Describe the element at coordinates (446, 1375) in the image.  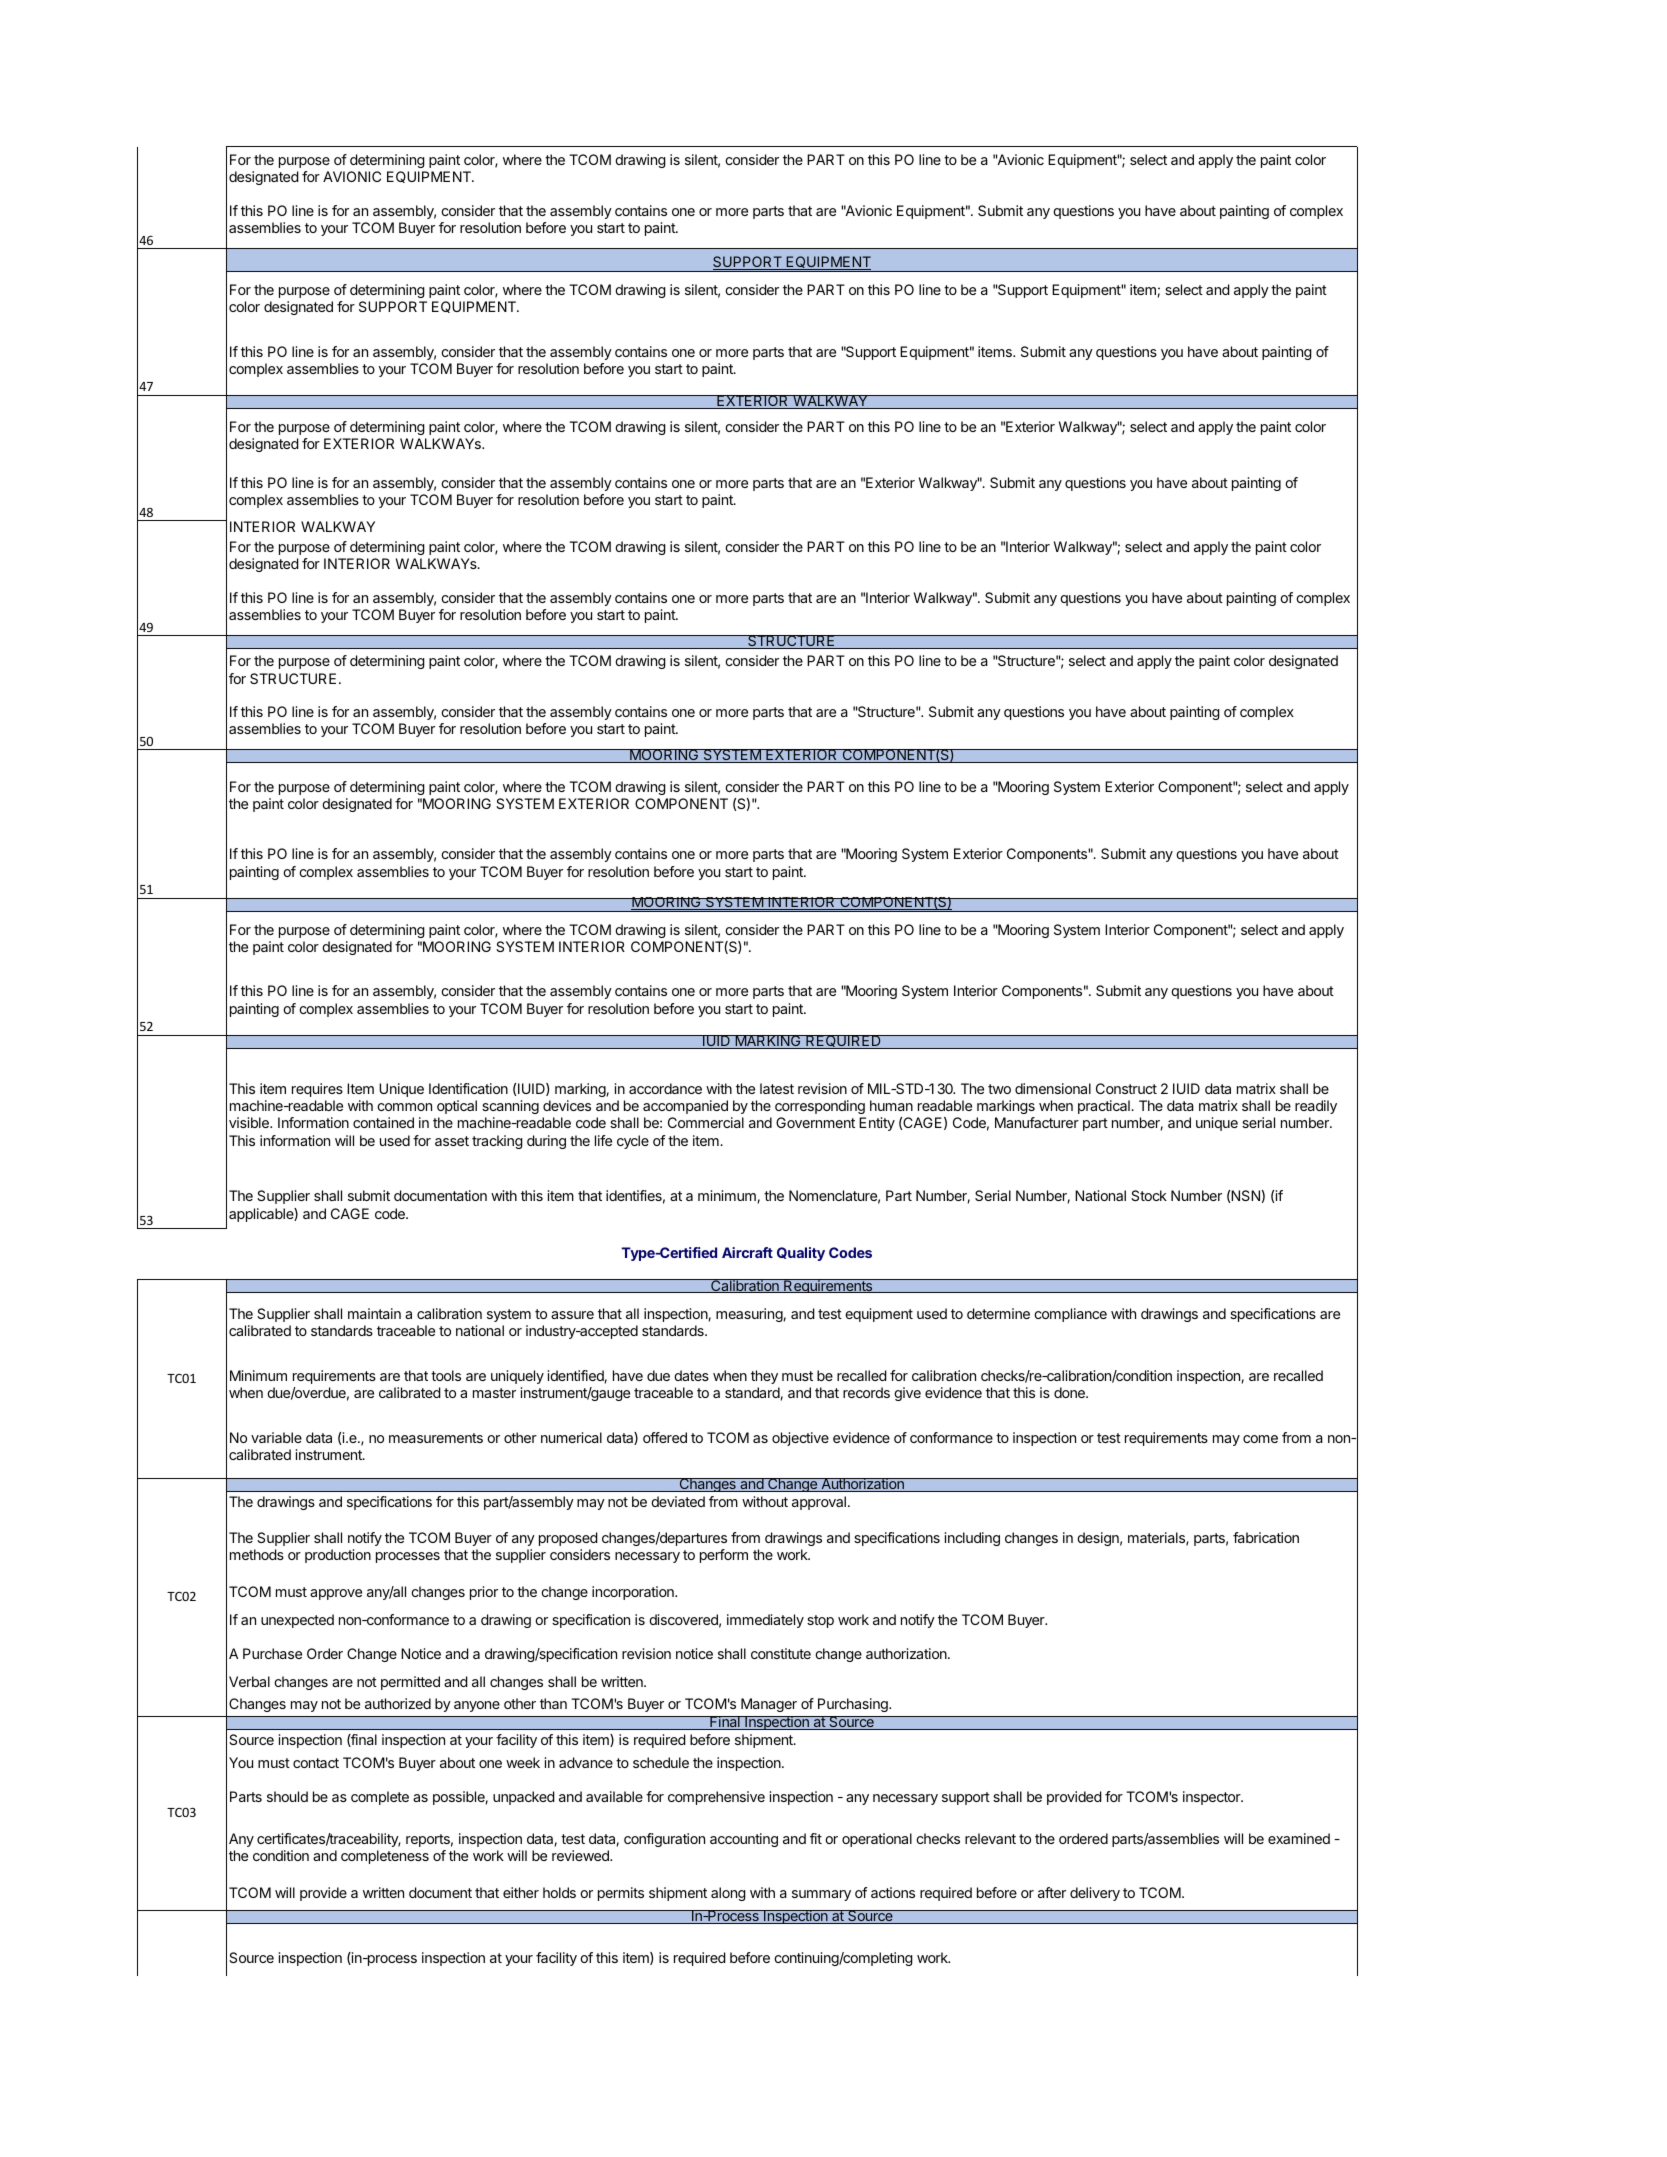
I see `tools` at that location.
